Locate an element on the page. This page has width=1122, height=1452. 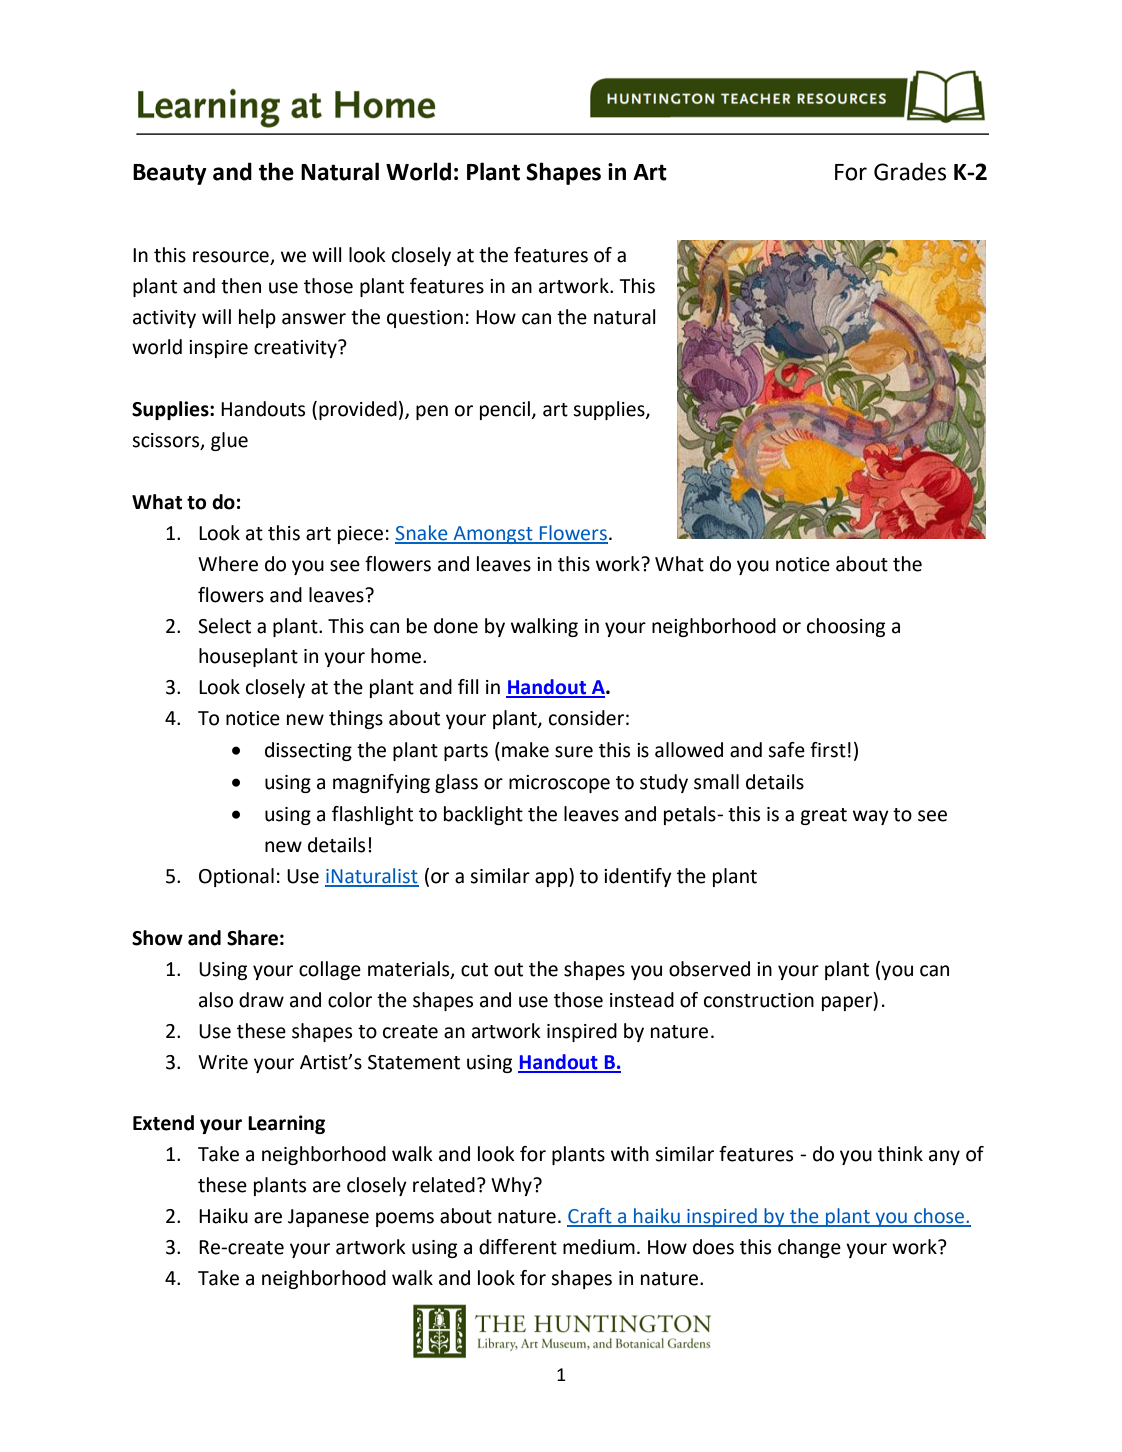
Grades is located at coordinates (910, 171).
